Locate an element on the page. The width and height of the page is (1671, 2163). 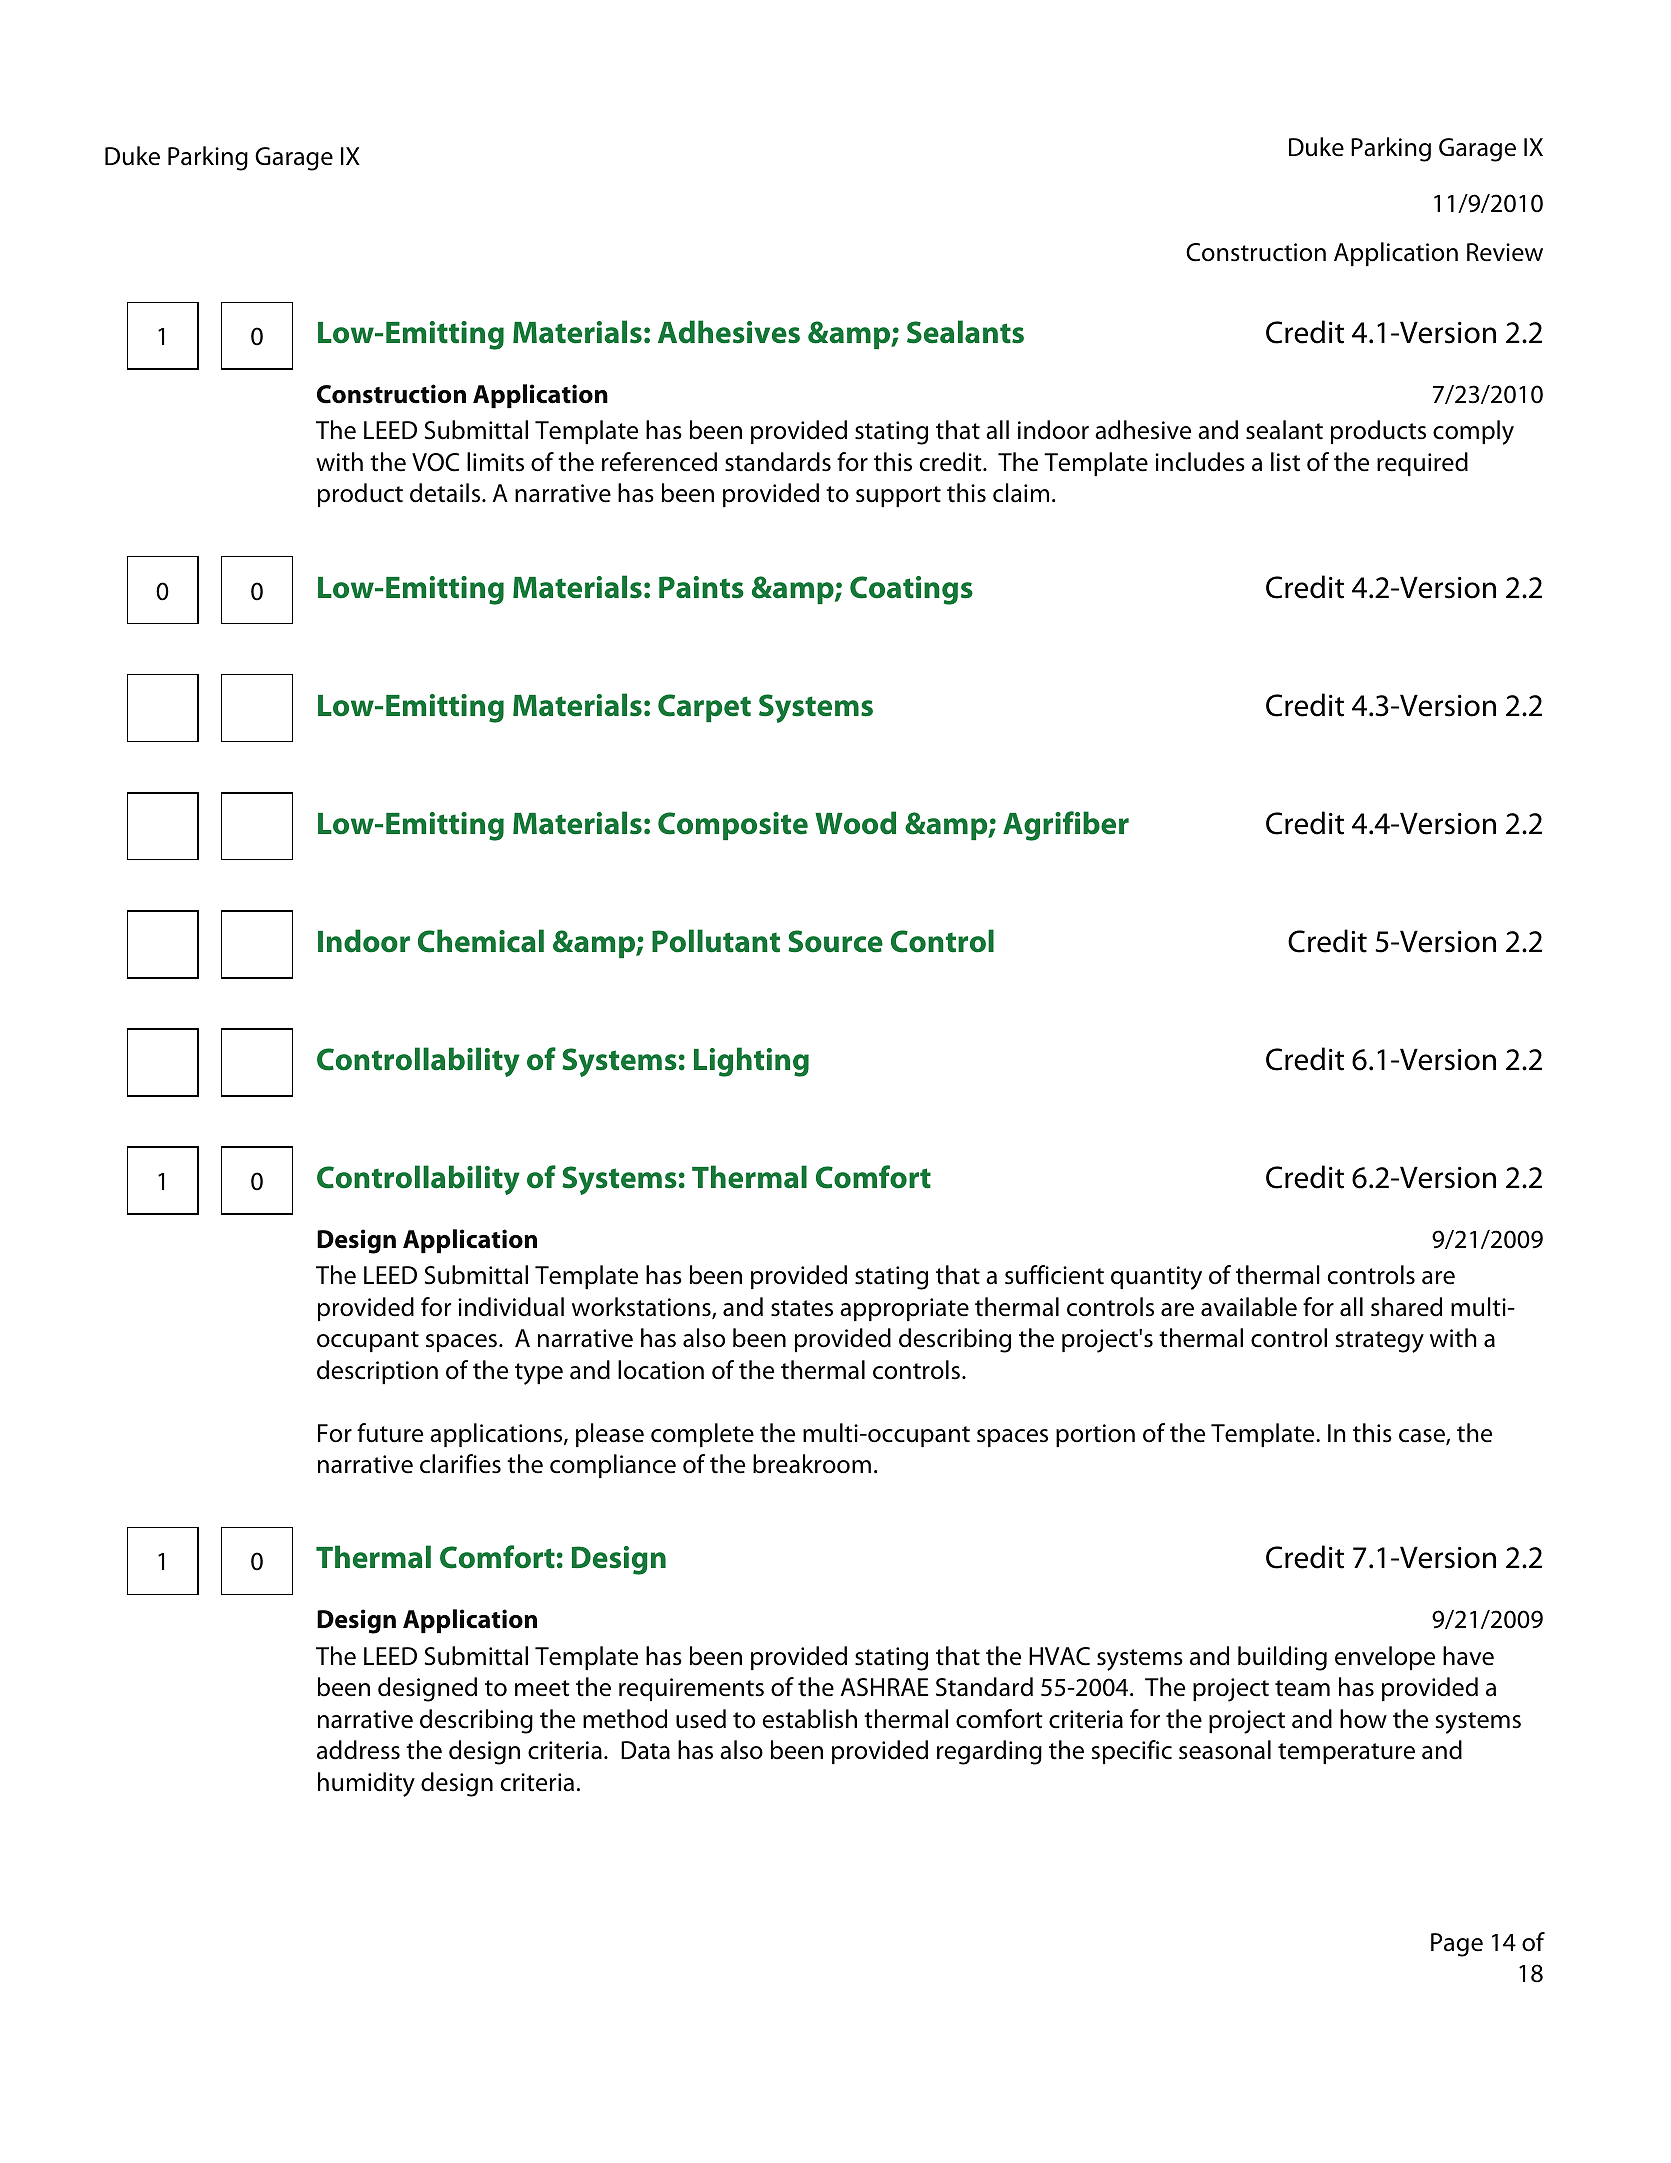
Page is located at coordinates (1457, 1945).
